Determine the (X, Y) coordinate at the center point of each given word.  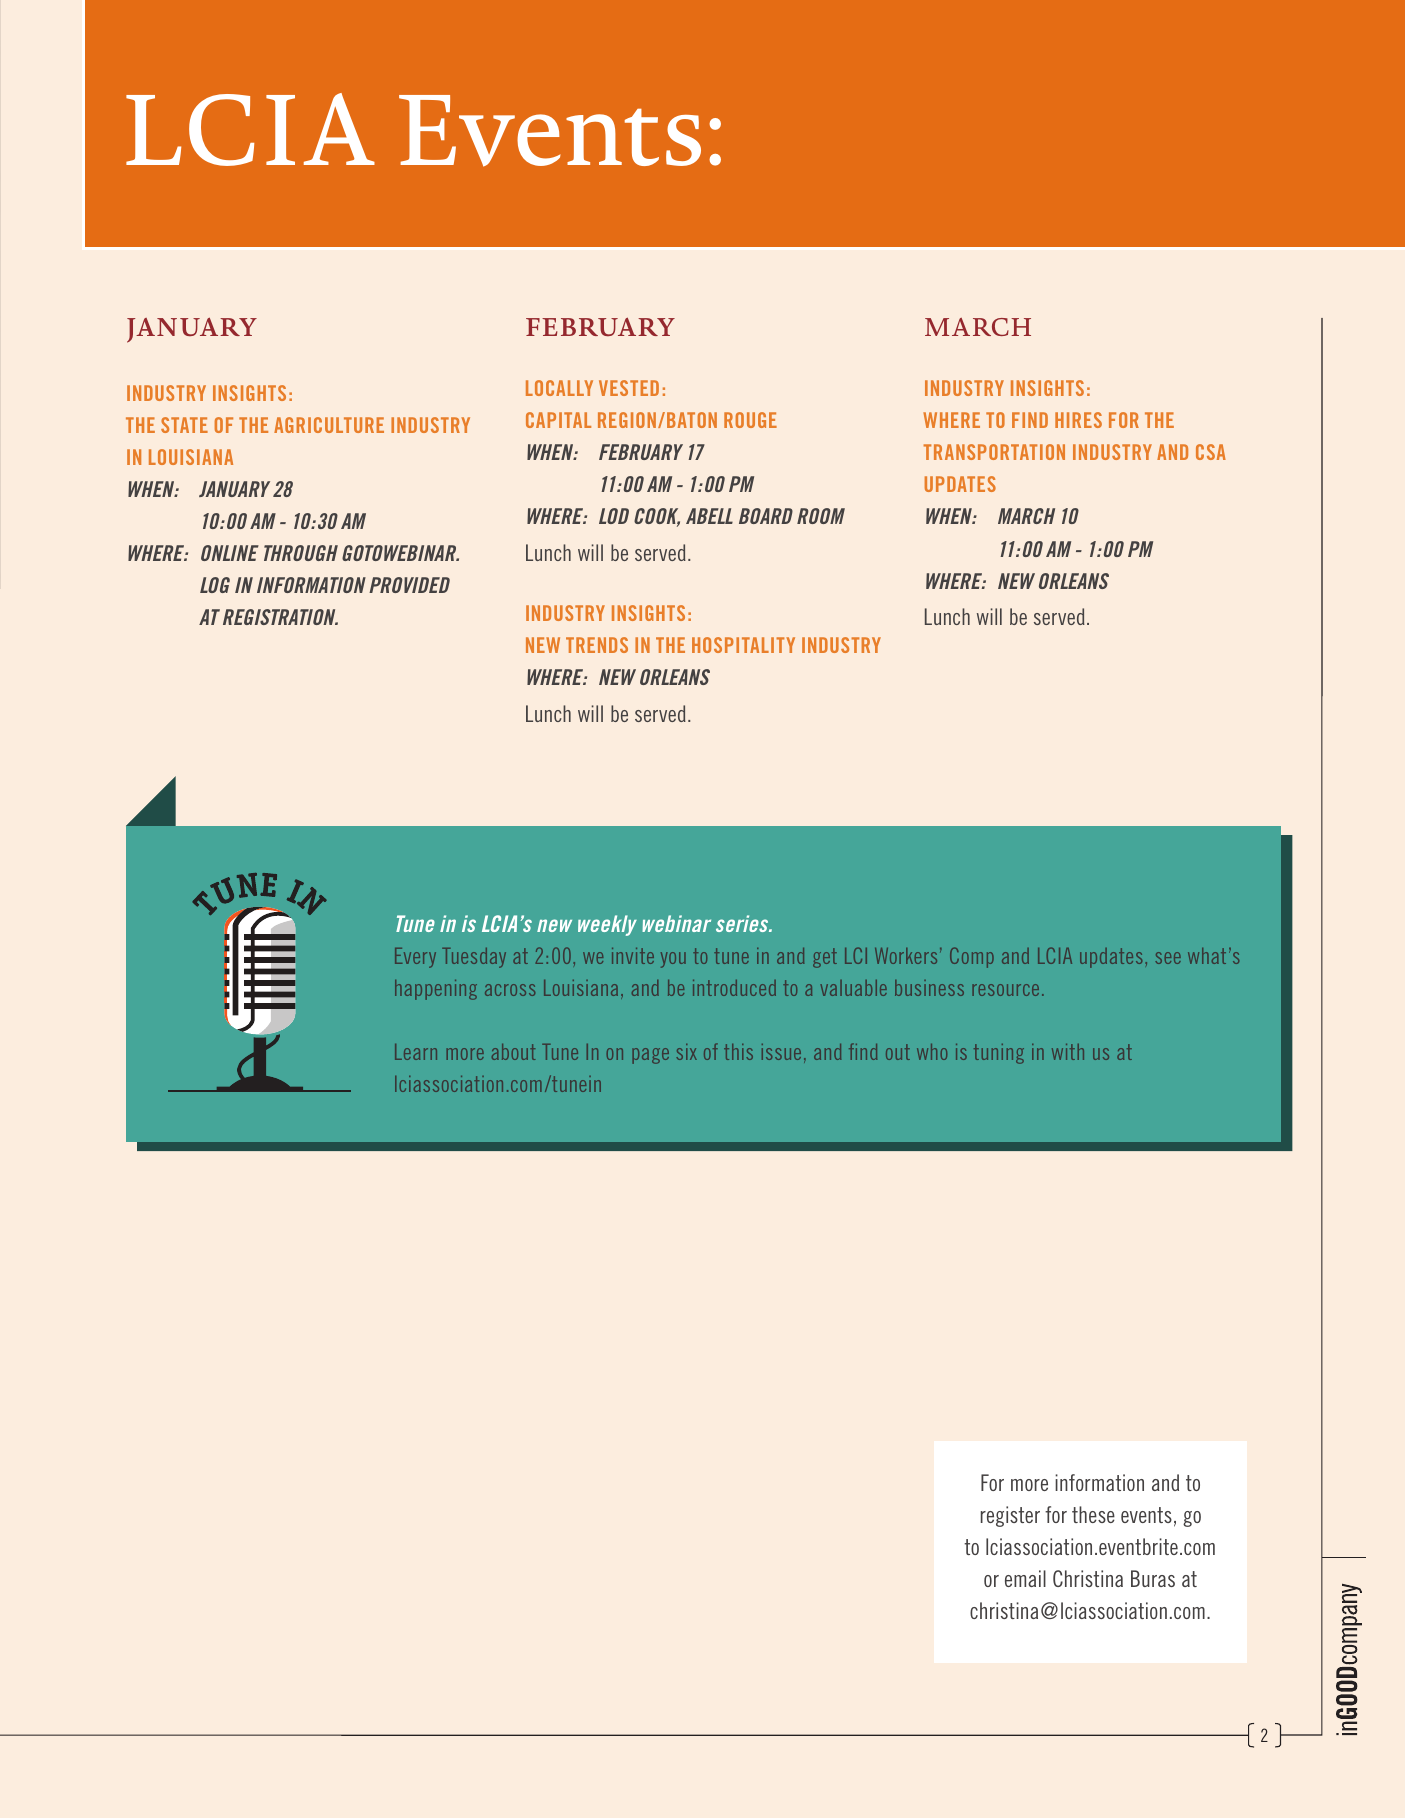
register (1010, 1516)
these (1093, 1514)
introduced (734, 988)
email (1025, 1578)
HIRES (1078, 420)
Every (415, 958)
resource (1005, 990)
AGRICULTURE (329, 425)
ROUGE (750, 420)
